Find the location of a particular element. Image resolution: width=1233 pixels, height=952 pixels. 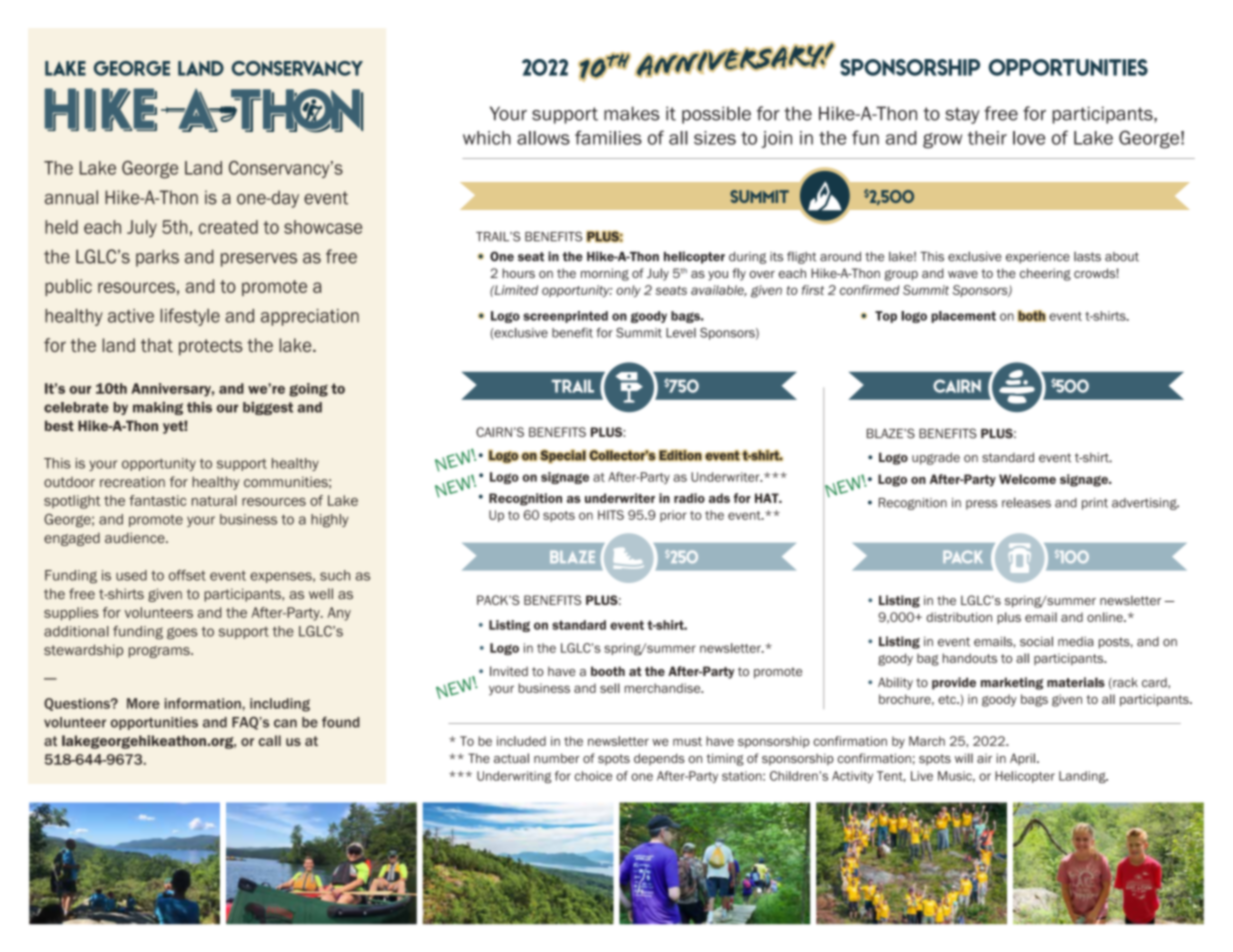

love is located at coordinates (1029, 138).
